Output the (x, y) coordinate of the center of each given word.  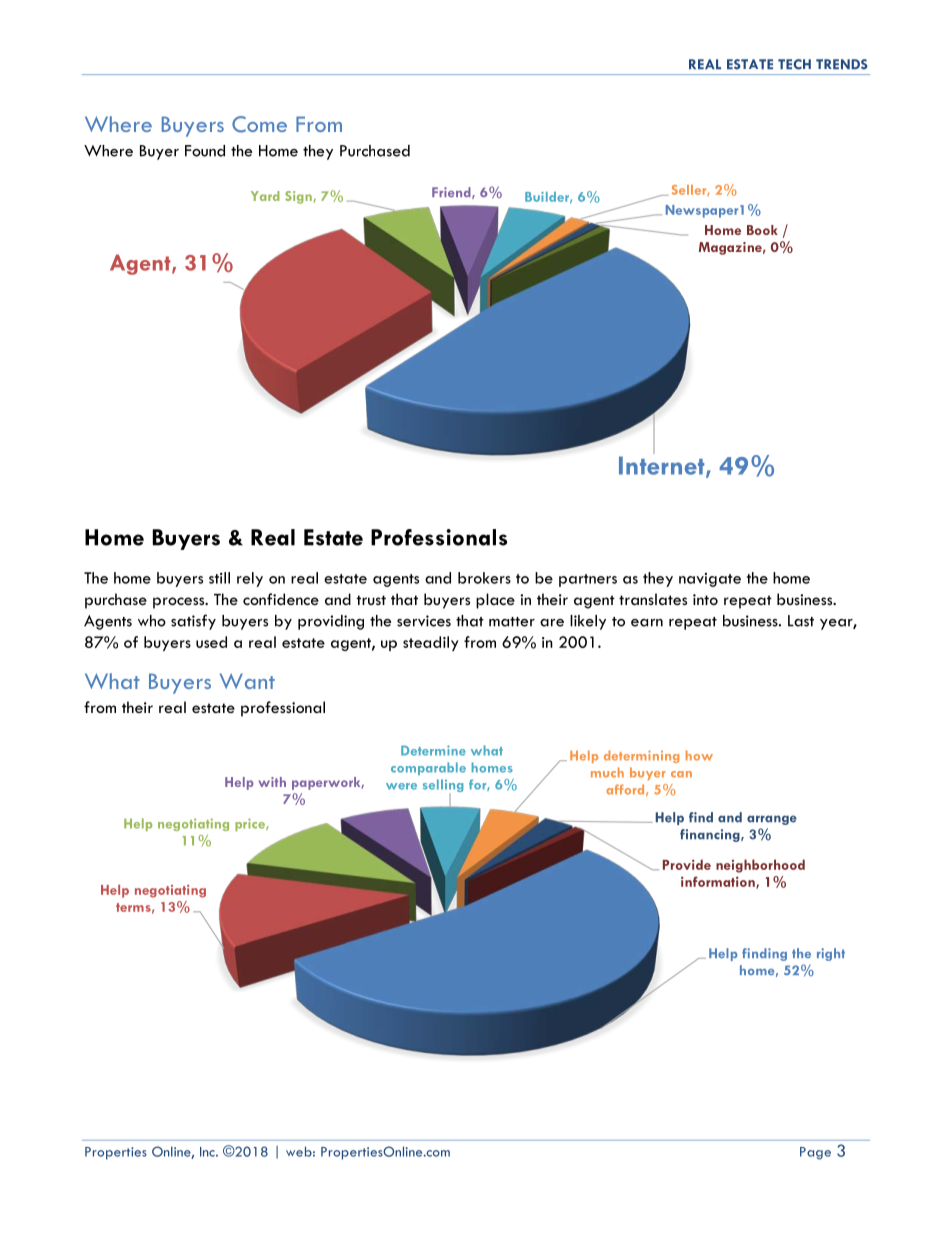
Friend (452, 193)
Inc (208, 1152)
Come (259, 124)
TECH (794, 64)
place (495, 601)
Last (801, 621)
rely (250, 579)
